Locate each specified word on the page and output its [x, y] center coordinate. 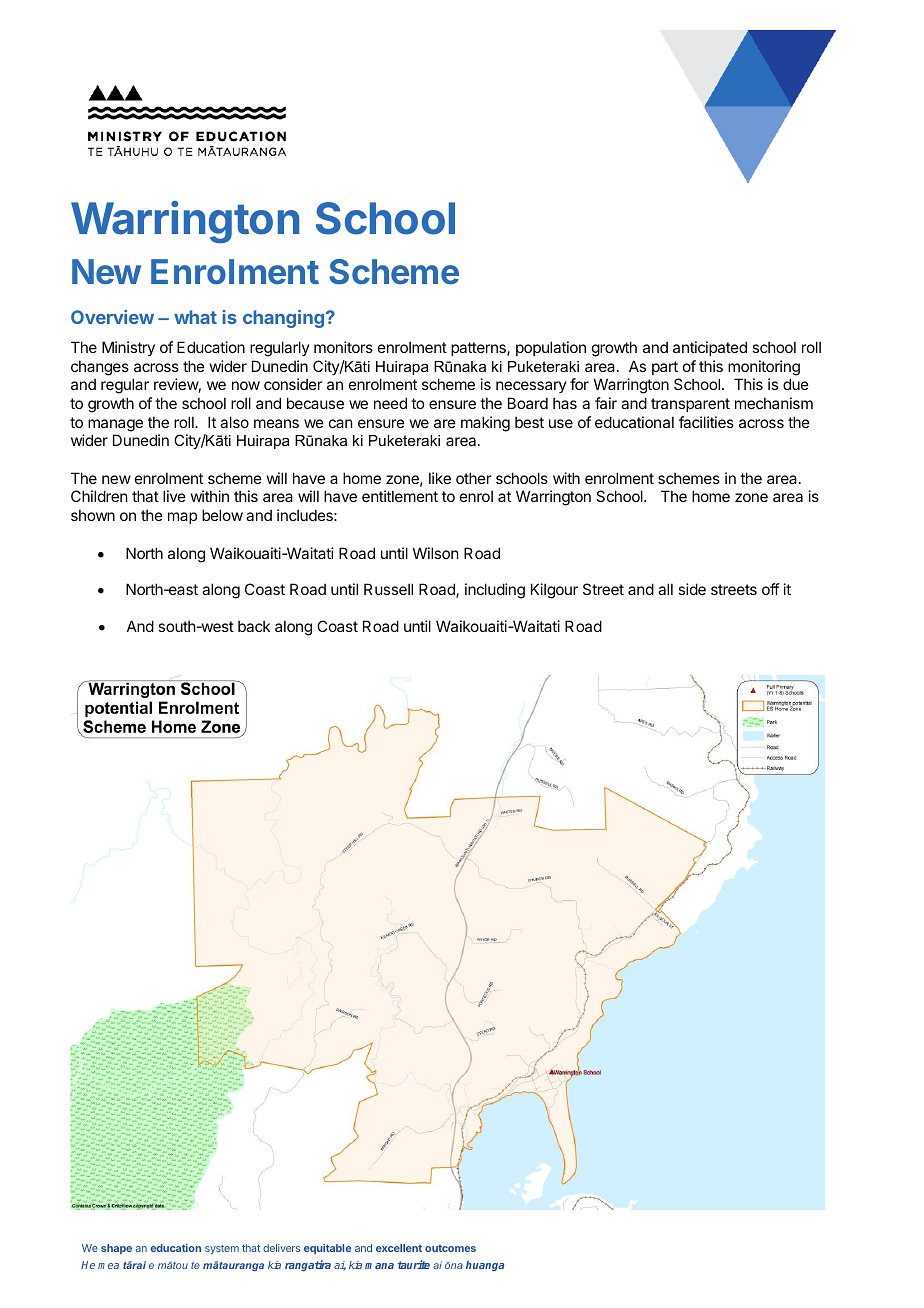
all [665, 589]
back [254, 626]
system [222, 1249]
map [182, 518]
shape [116, 1249]
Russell [388, 589]
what [195, 317]
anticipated [710, 348]
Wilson [435, 553]
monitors [343, 347]
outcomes [450, 1248]
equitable [327, 1249]
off [771, 589]
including [495, 591]
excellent [399, 1248]
